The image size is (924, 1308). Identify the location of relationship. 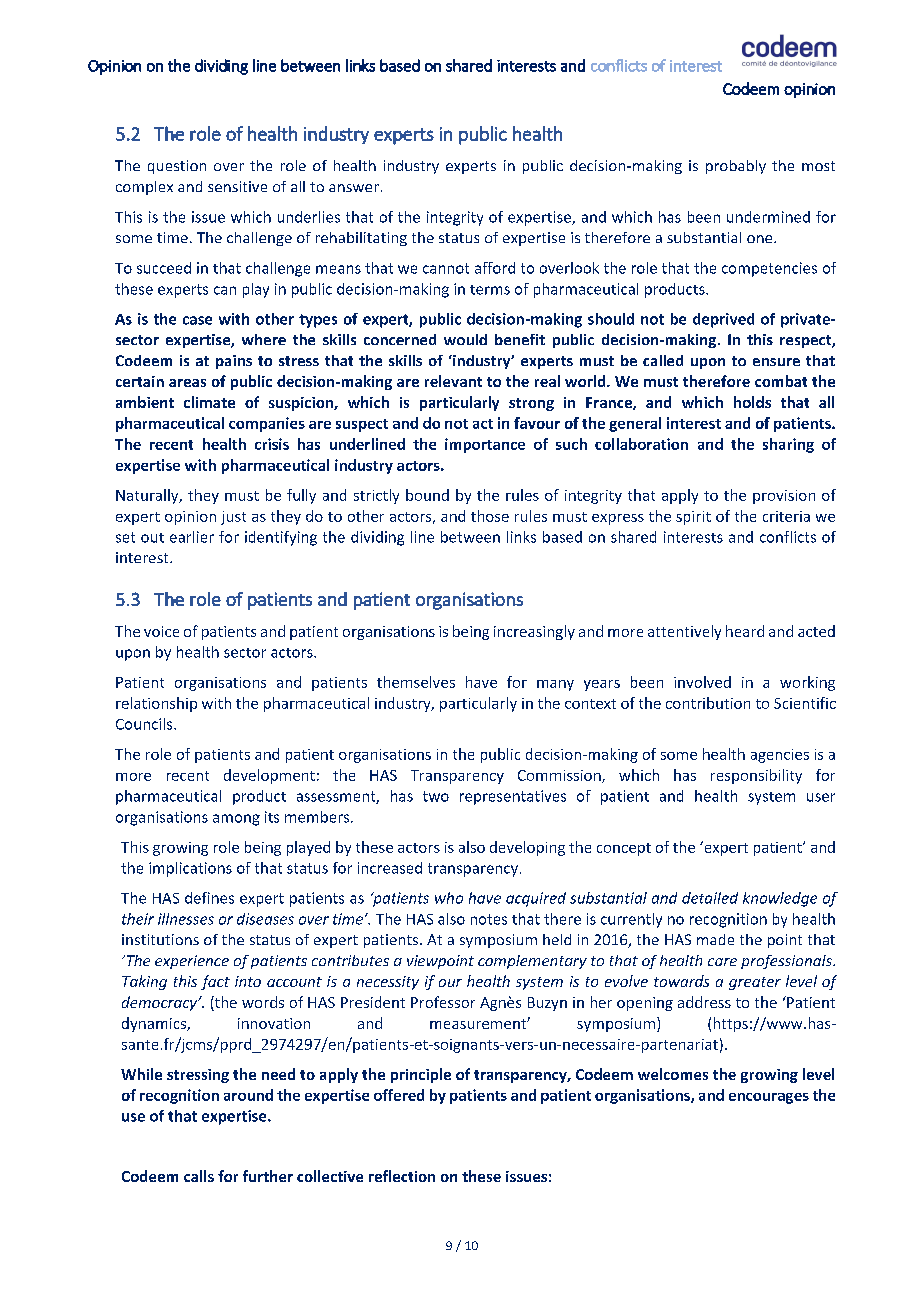
(156, 704).
